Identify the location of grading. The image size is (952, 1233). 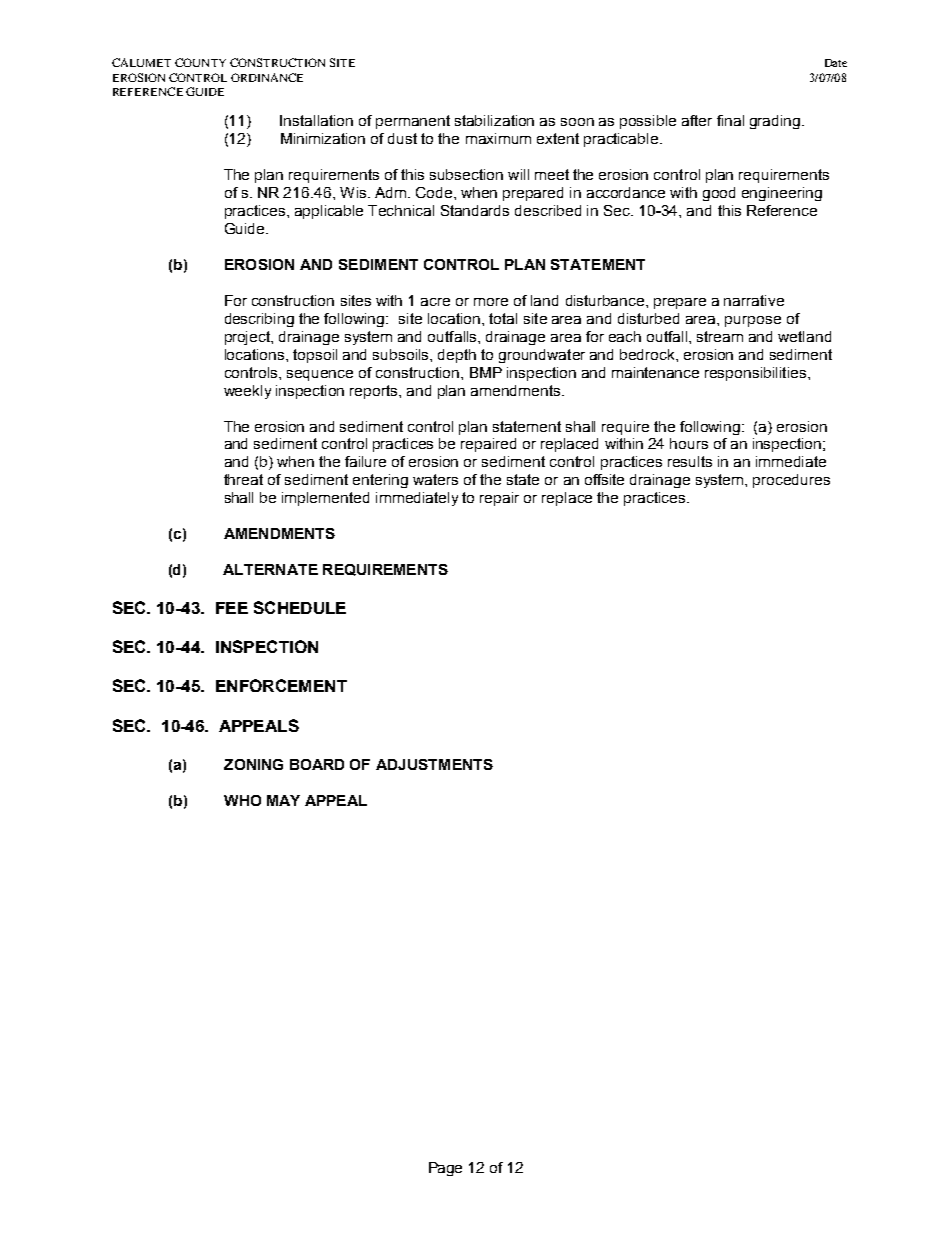
(776, 122).
